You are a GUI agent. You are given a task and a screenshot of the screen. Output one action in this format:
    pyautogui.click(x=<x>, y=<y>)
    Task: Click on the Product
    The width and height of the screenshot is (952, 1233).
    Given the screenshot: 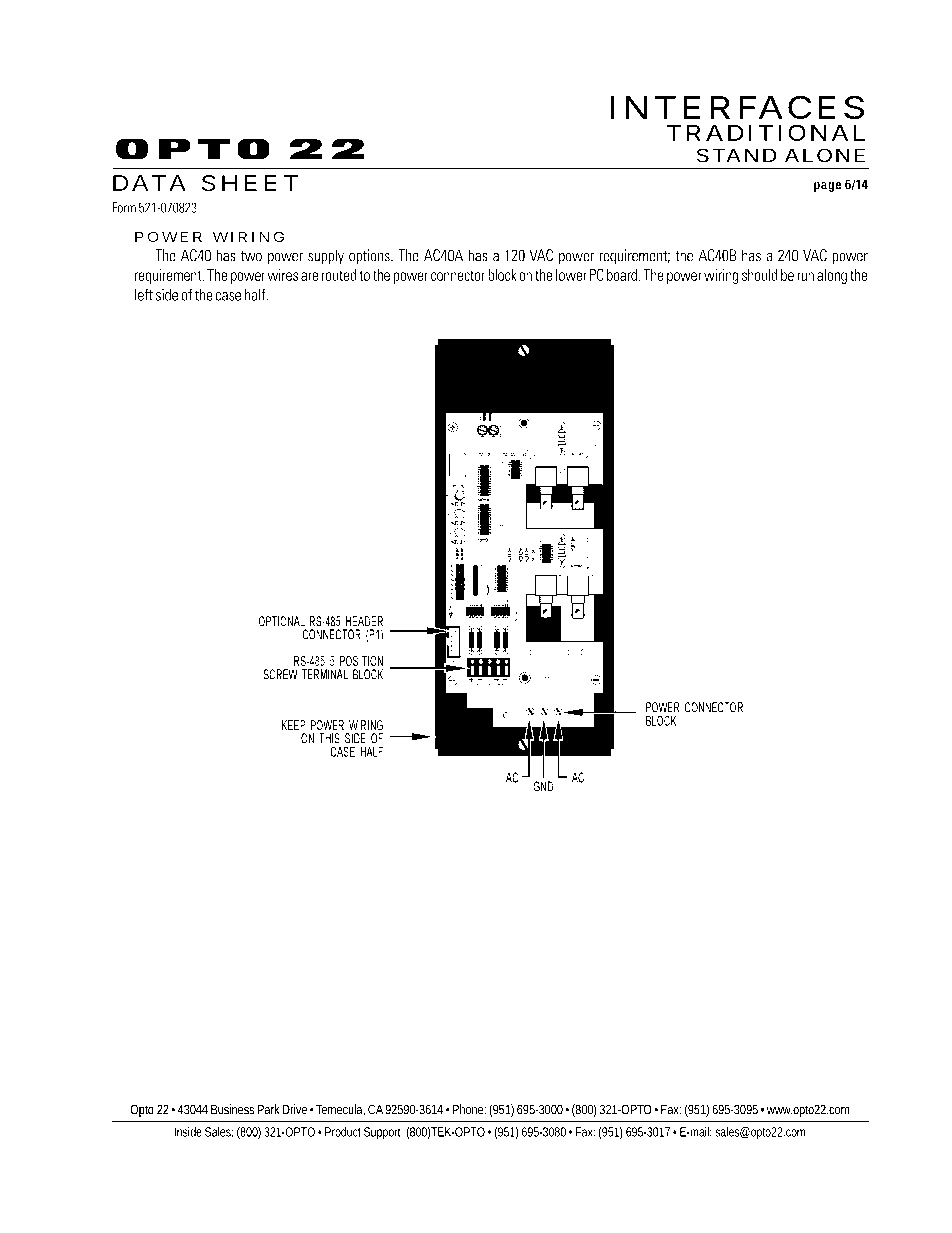 What is the action you would take?
    pyautogui.click(x=343, y=1132)
